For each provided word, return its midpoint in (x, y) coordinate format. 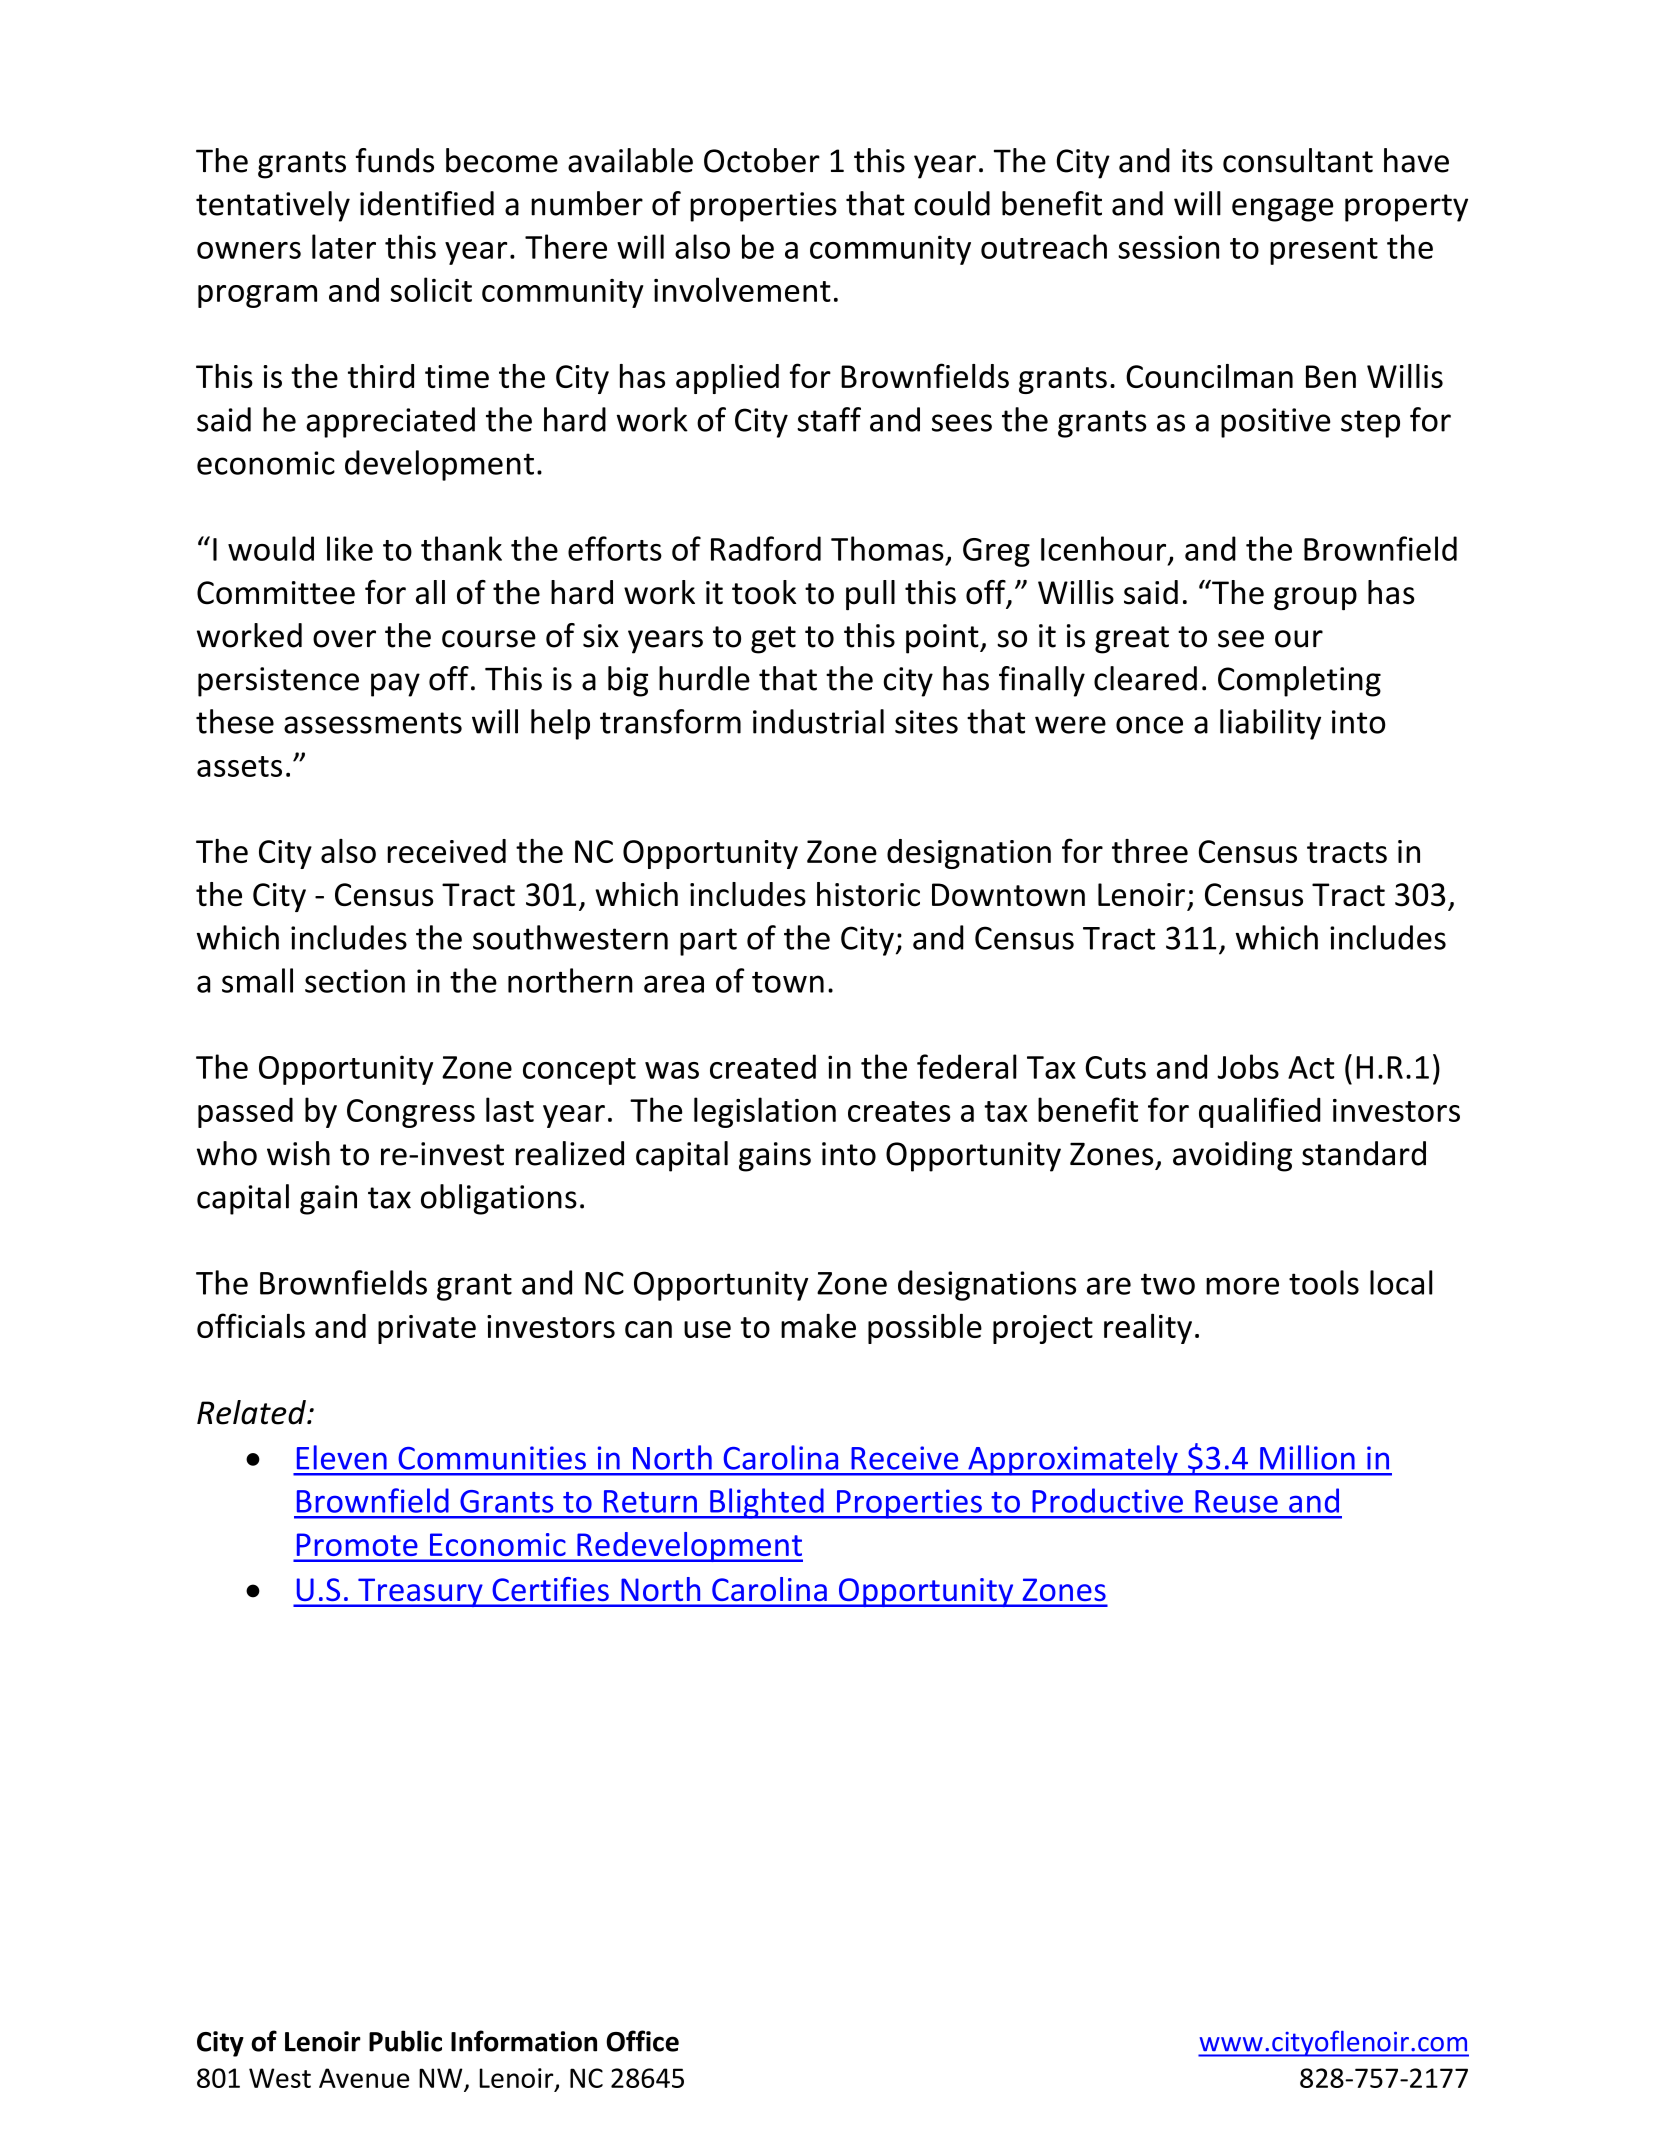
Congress (411, 1113)
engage (1282, 210)
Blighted (767, 1503)
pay (395, 685)
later (344, 246)
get (773, 640)
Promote (357, 1545)
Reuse (1236, 1501)
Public (405, 2041)
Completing (1299, 681)
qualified (1260, 1112)
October (762, 160)
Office (642, 2041)
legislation (765, 1112)
